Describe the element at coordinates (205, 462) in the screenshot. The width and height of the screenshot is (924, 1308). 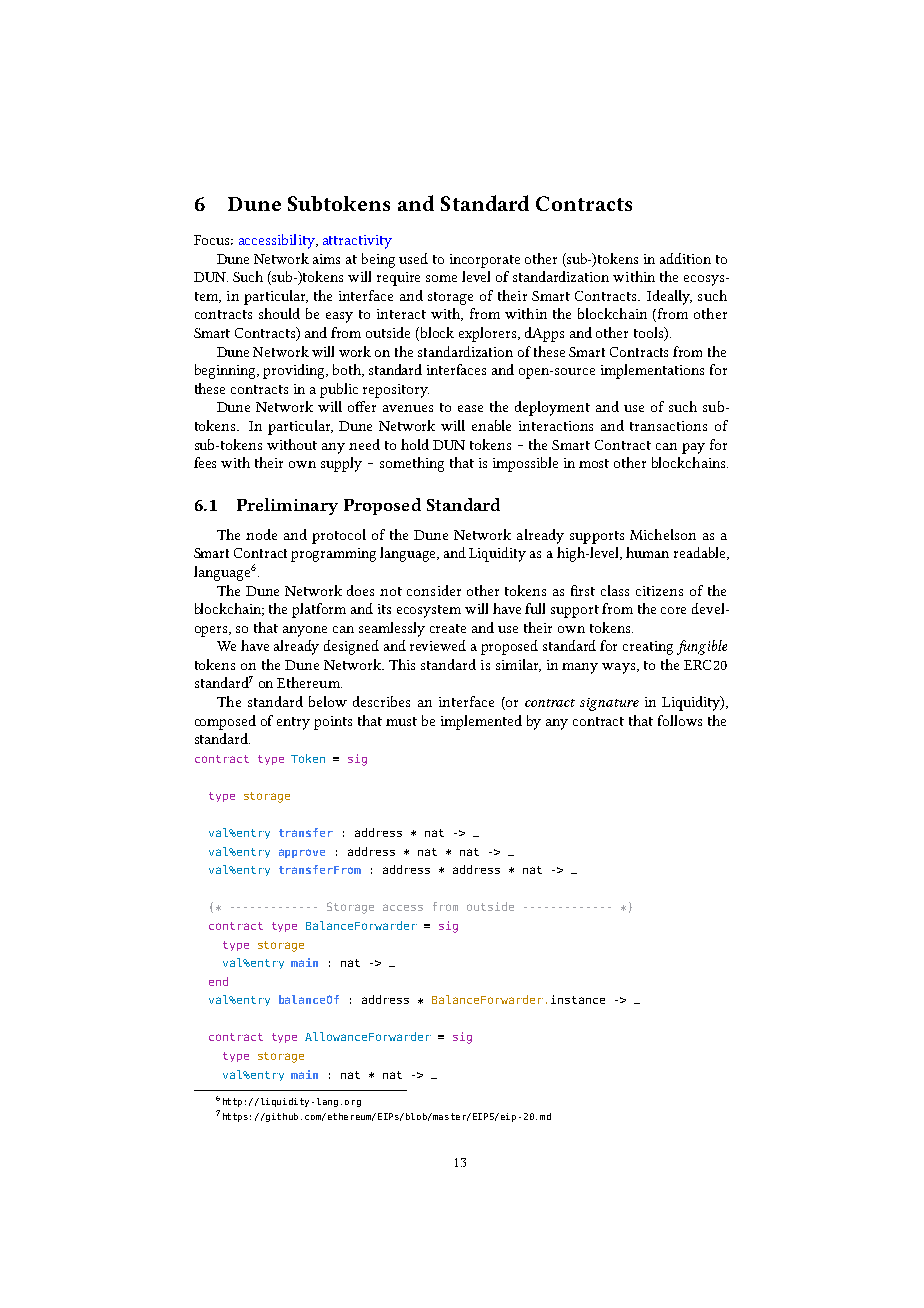
I see `fees` at that location.
